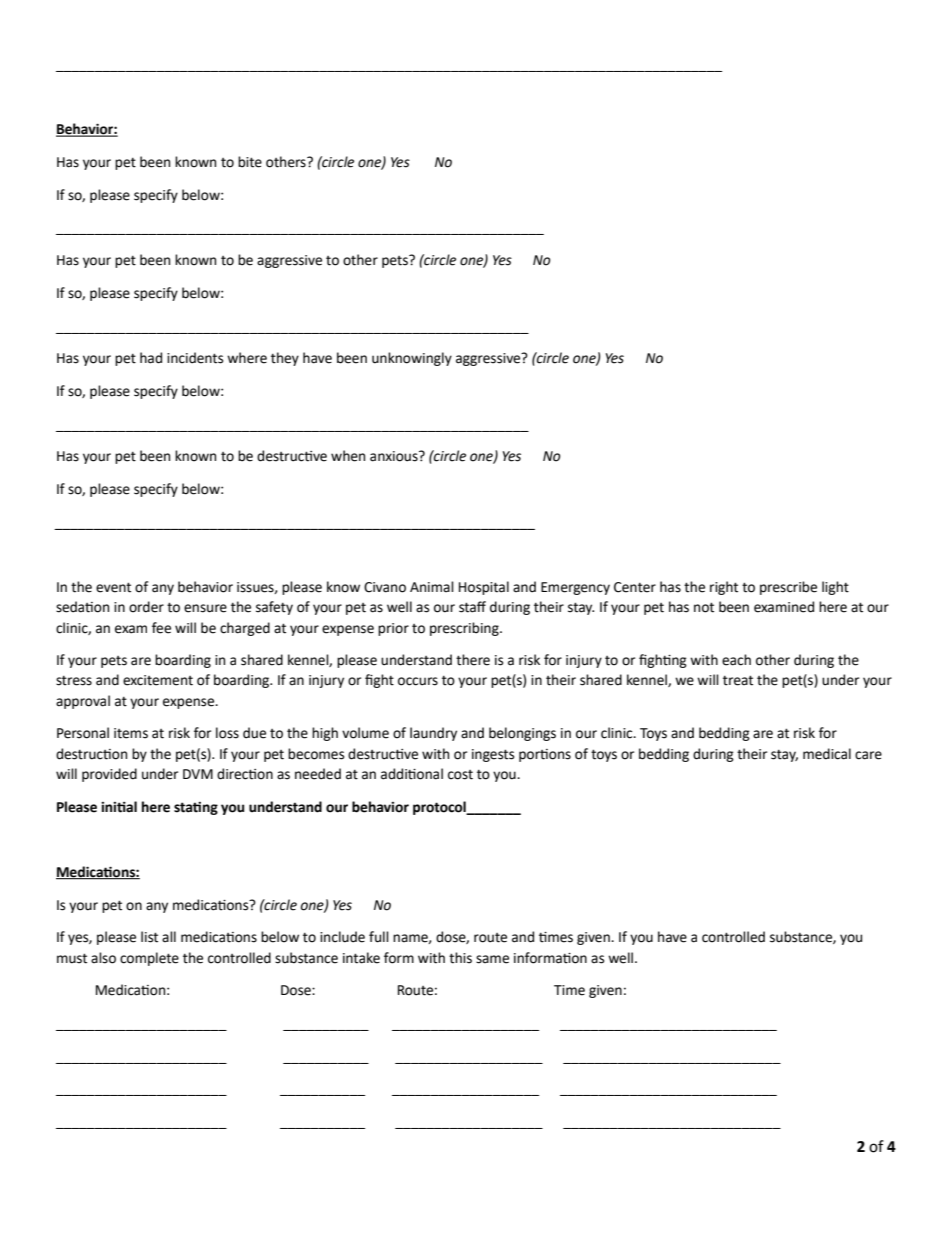 The image size is (952, 1233). Describe the element at coordinates (395, 456) in the screenshot. I see `anxious` at that location.
